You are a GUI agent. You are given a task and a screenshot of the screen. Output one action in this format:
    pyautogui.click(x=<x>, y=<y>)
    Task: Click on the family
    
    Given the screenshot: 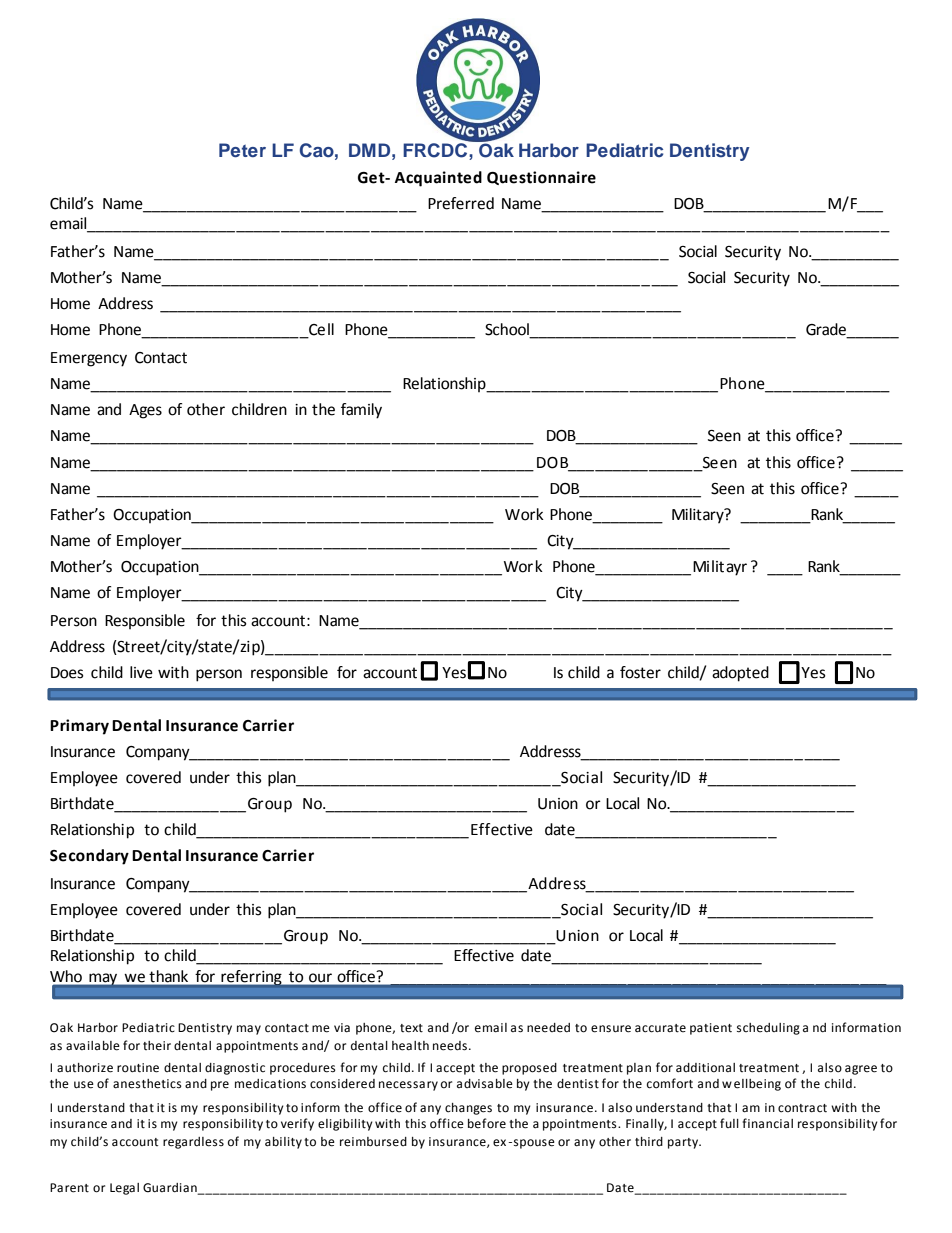 What is the action you would take?
    pyautogui.click(x=361, y=411)
